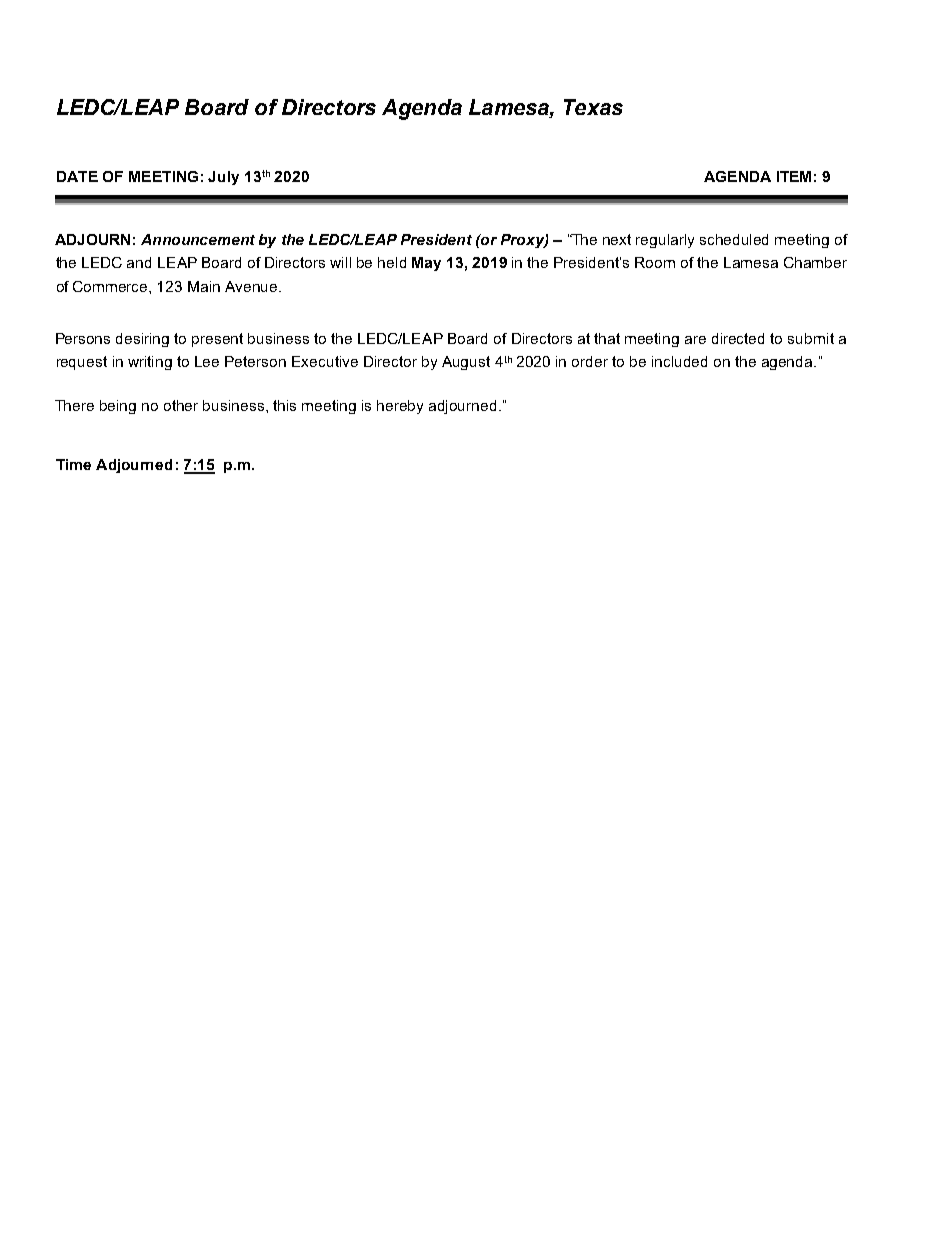 Image resolution: width=952 pixels, height=1233 pixels. Describe the element at coordinates (73, 464) in the screenshot. I see `Time` at that location.
